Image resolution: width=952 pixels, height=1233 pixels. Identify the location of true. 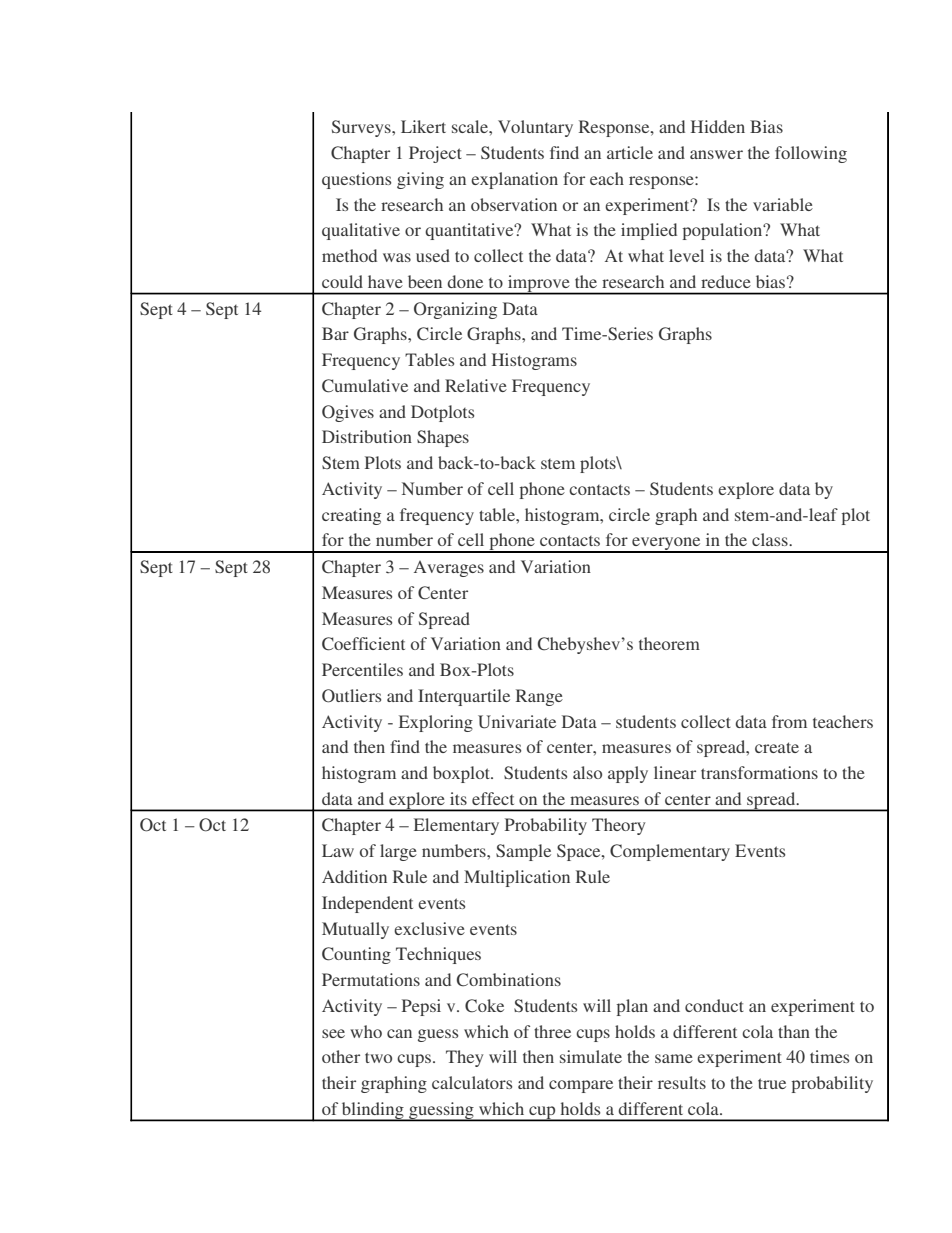
(772, 1083).
